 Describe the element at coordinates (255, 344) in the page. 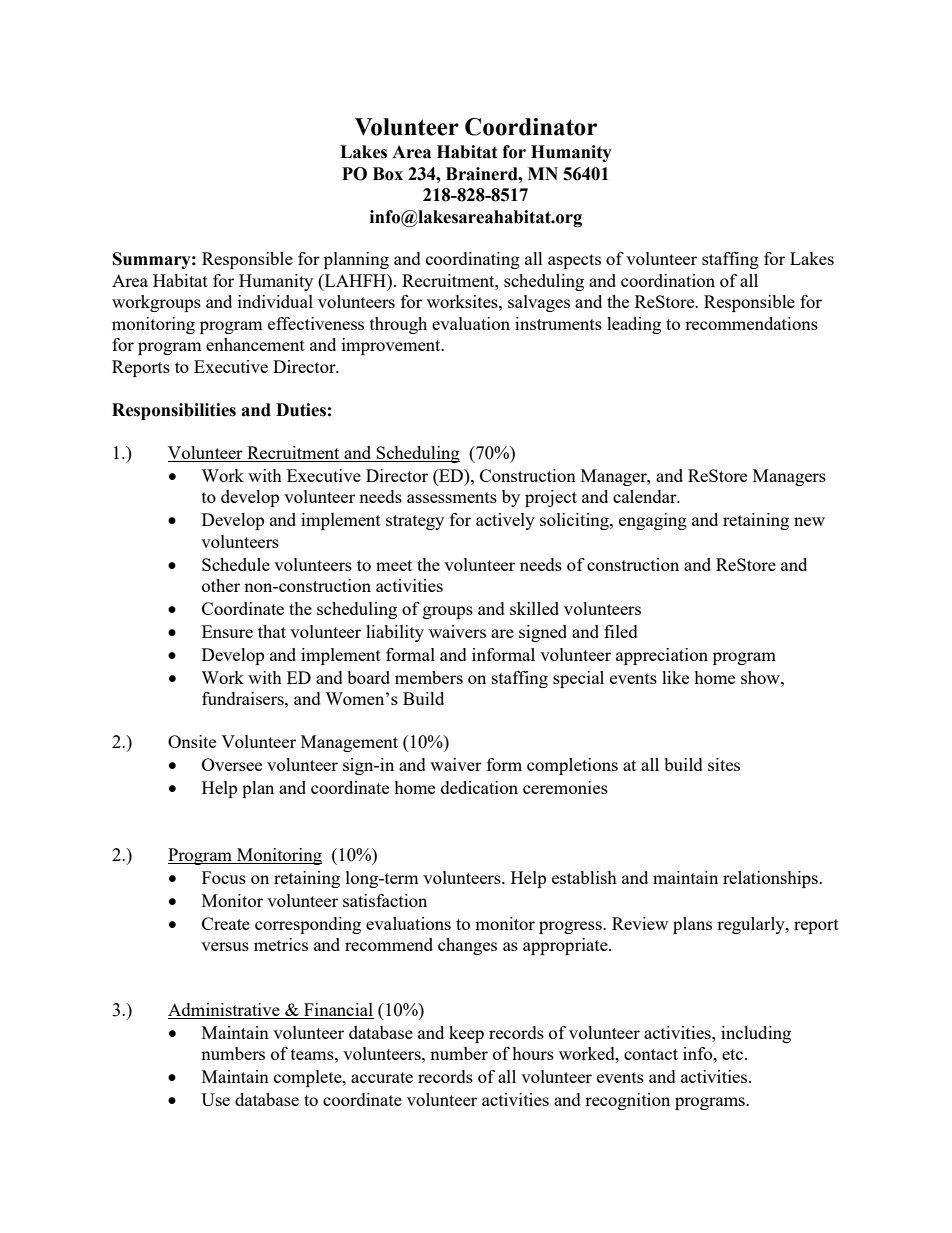

I see `enhancement` at that location.
